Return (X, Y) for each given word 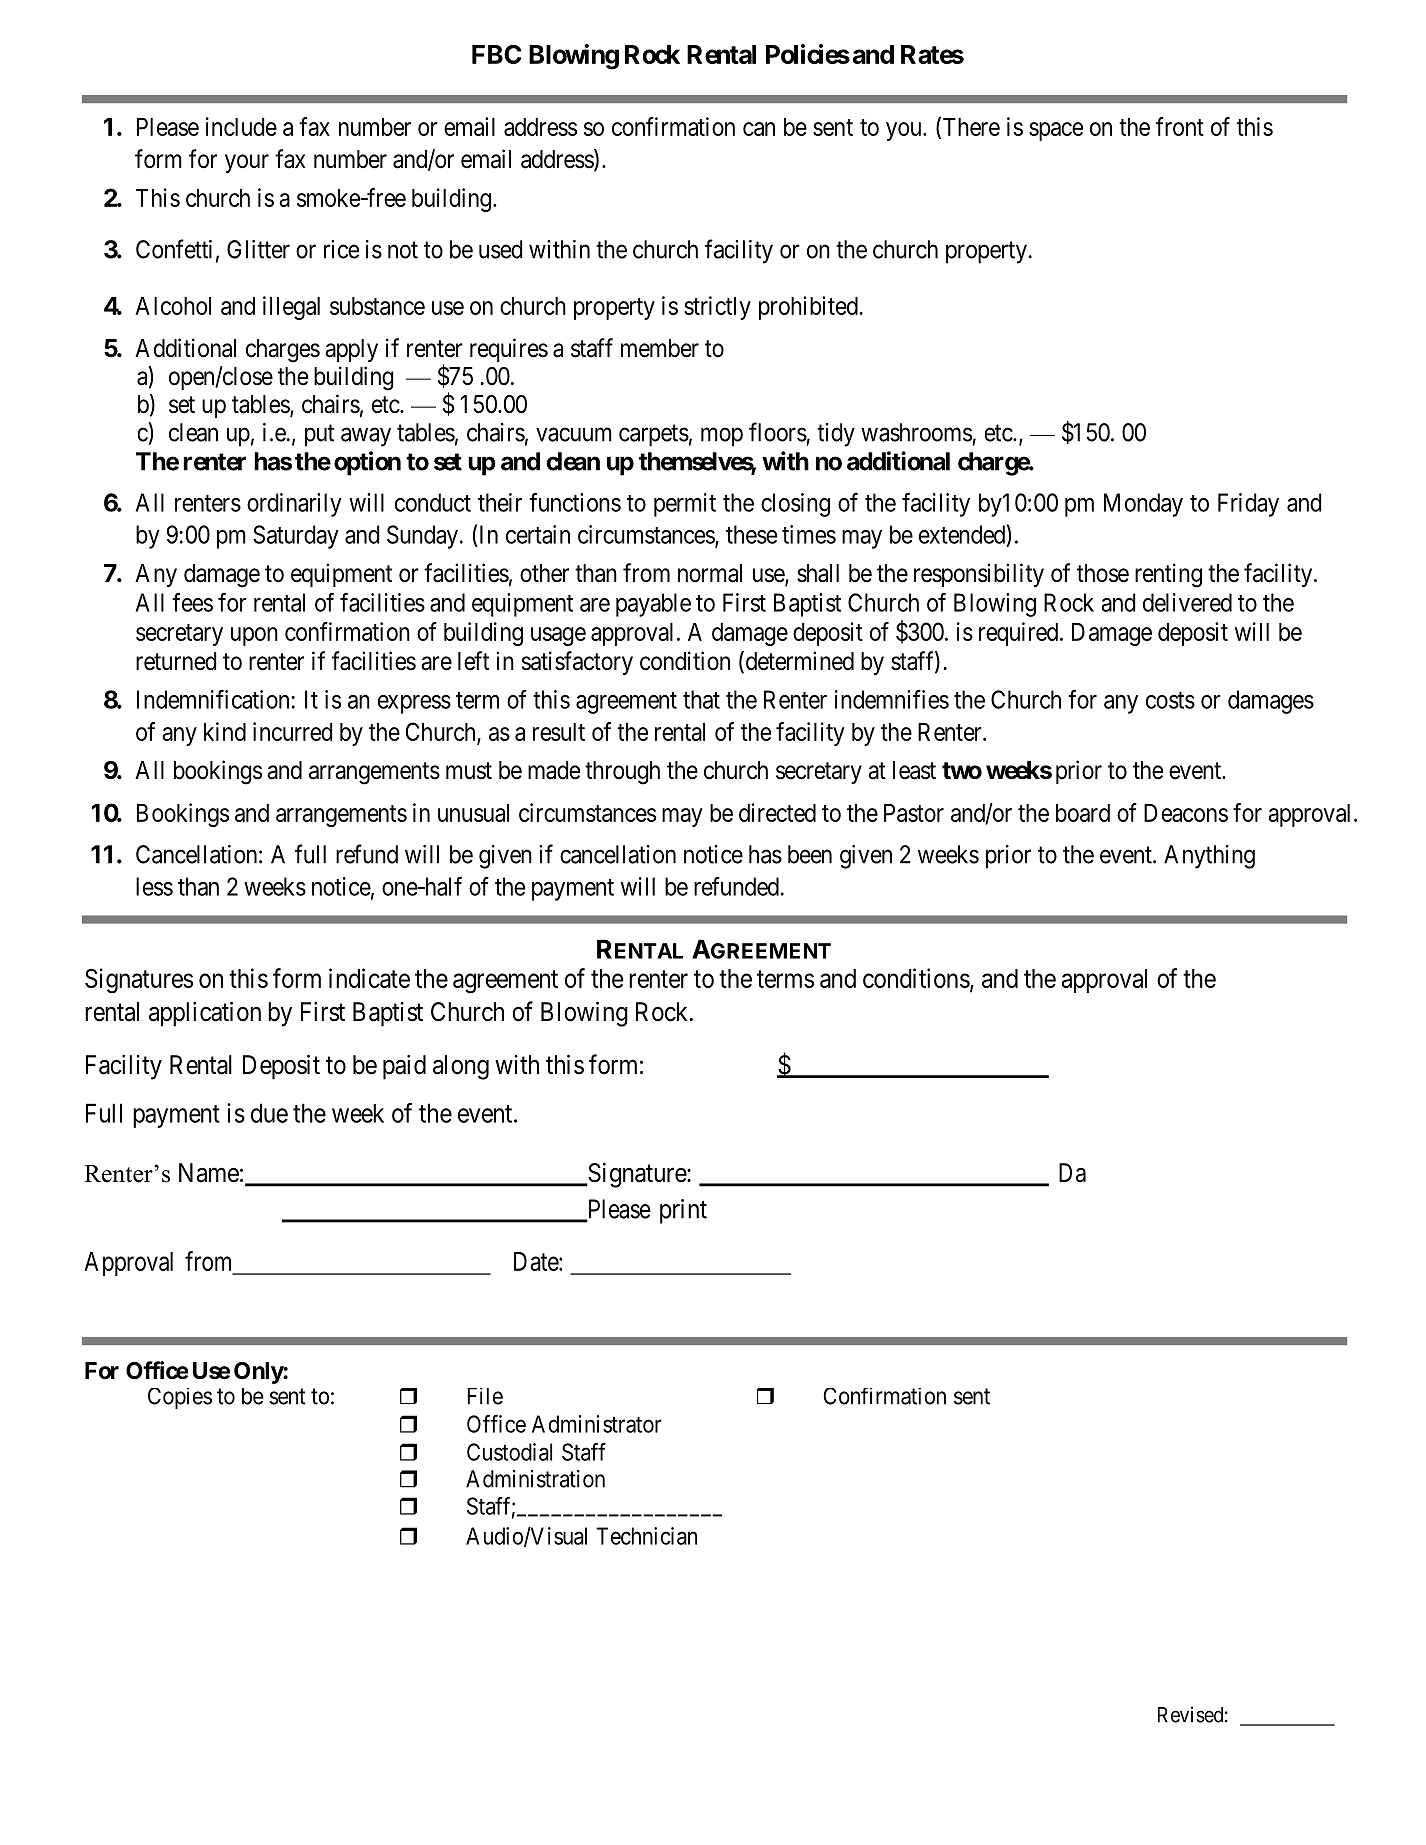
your (247, 163)
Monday (1143, 505)
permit (685, 505)
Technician (646, 1536)
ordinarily (294, 505)
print (683, 1211)
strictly (717, 308)
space (1056, 131)
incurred (293, 731)
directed (777, 812)
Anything (1209, 857)
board (1083, 813)
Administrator (597, 1424)
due (269, 1113)
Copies (180, 1398)
